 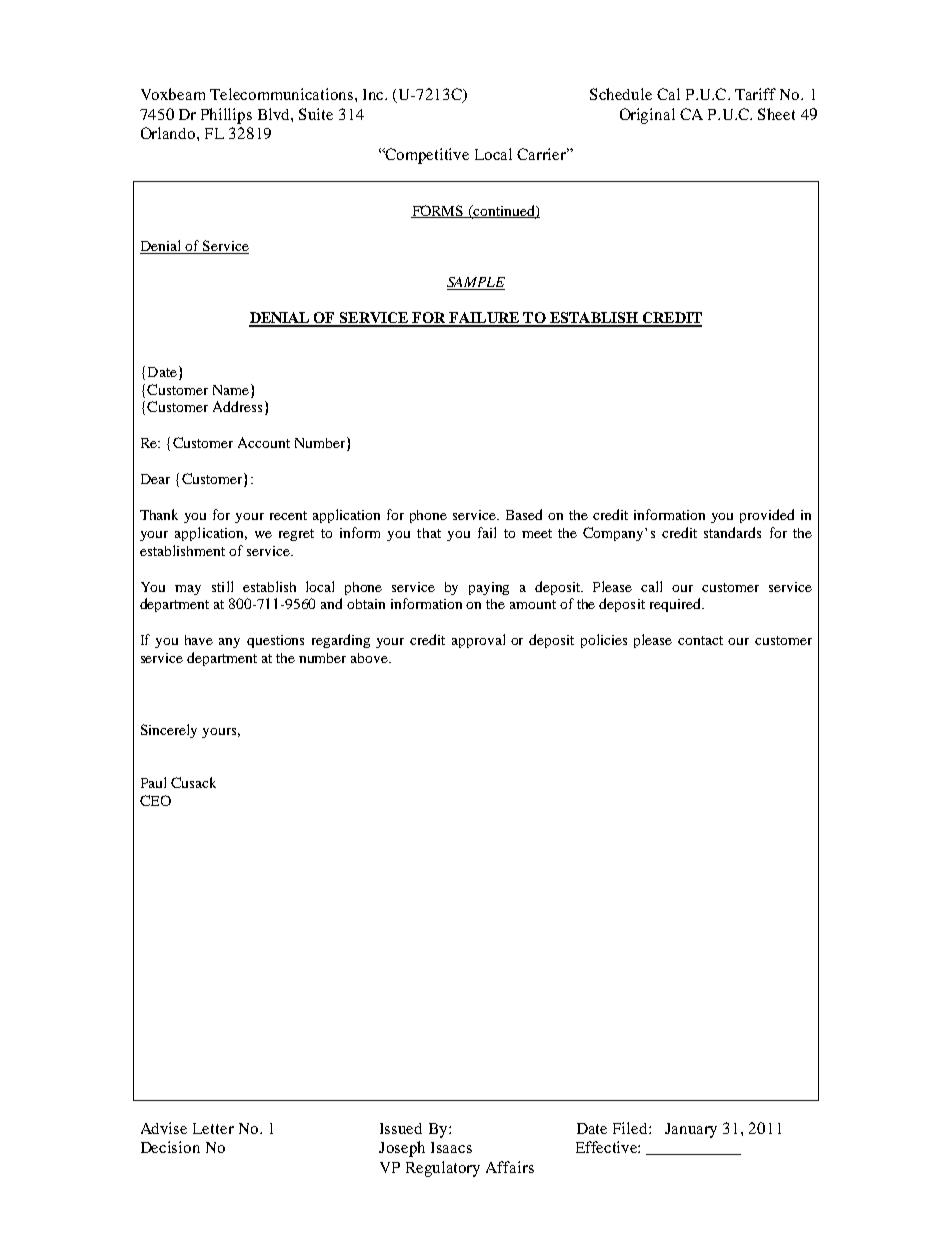 What do you see at coordinates (451, 1147) in the image?
I see `Isaacs` at bounding box center [451, 1147].
